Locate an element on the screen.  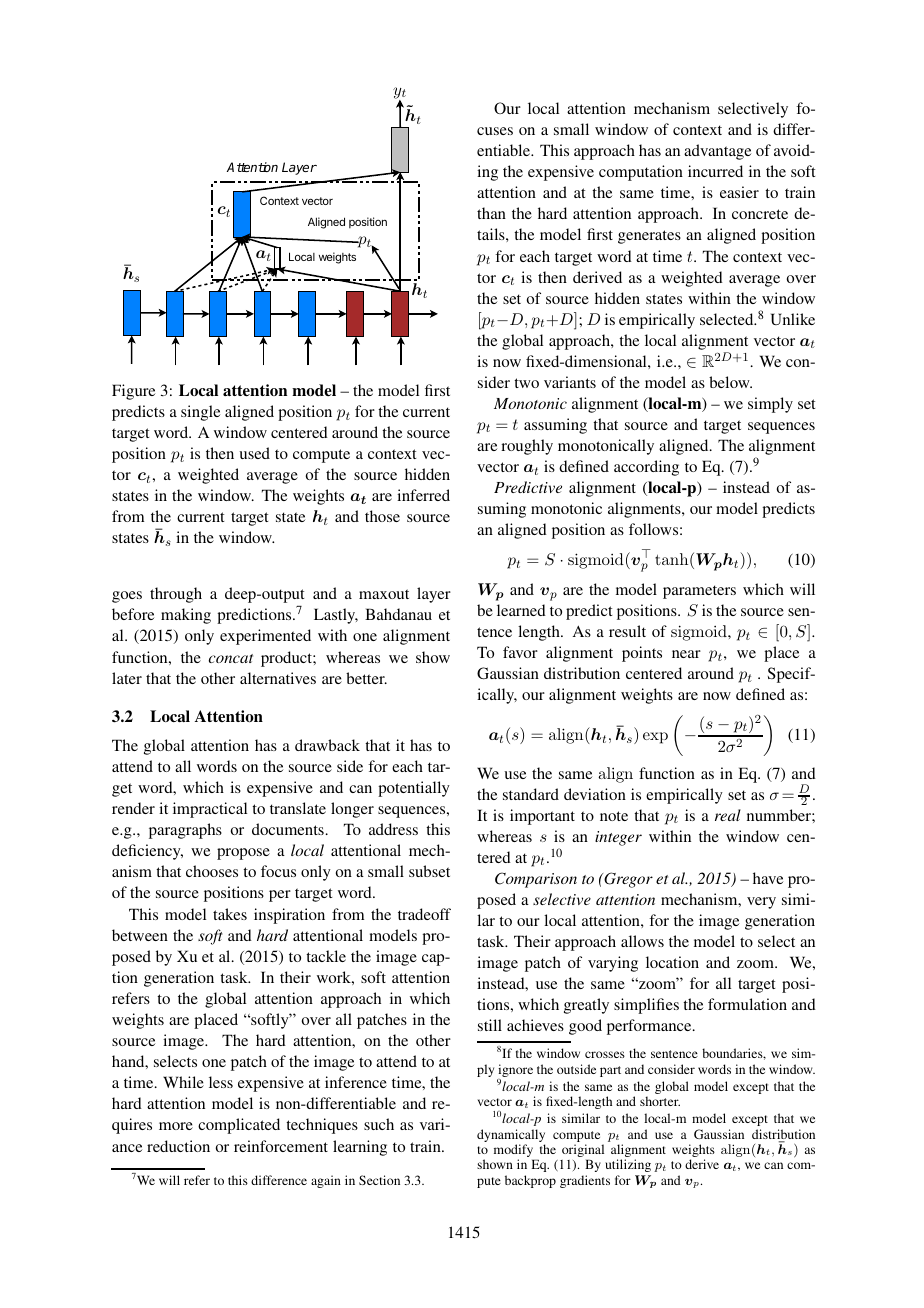
complicated is located at coordinates (239, 1126).
